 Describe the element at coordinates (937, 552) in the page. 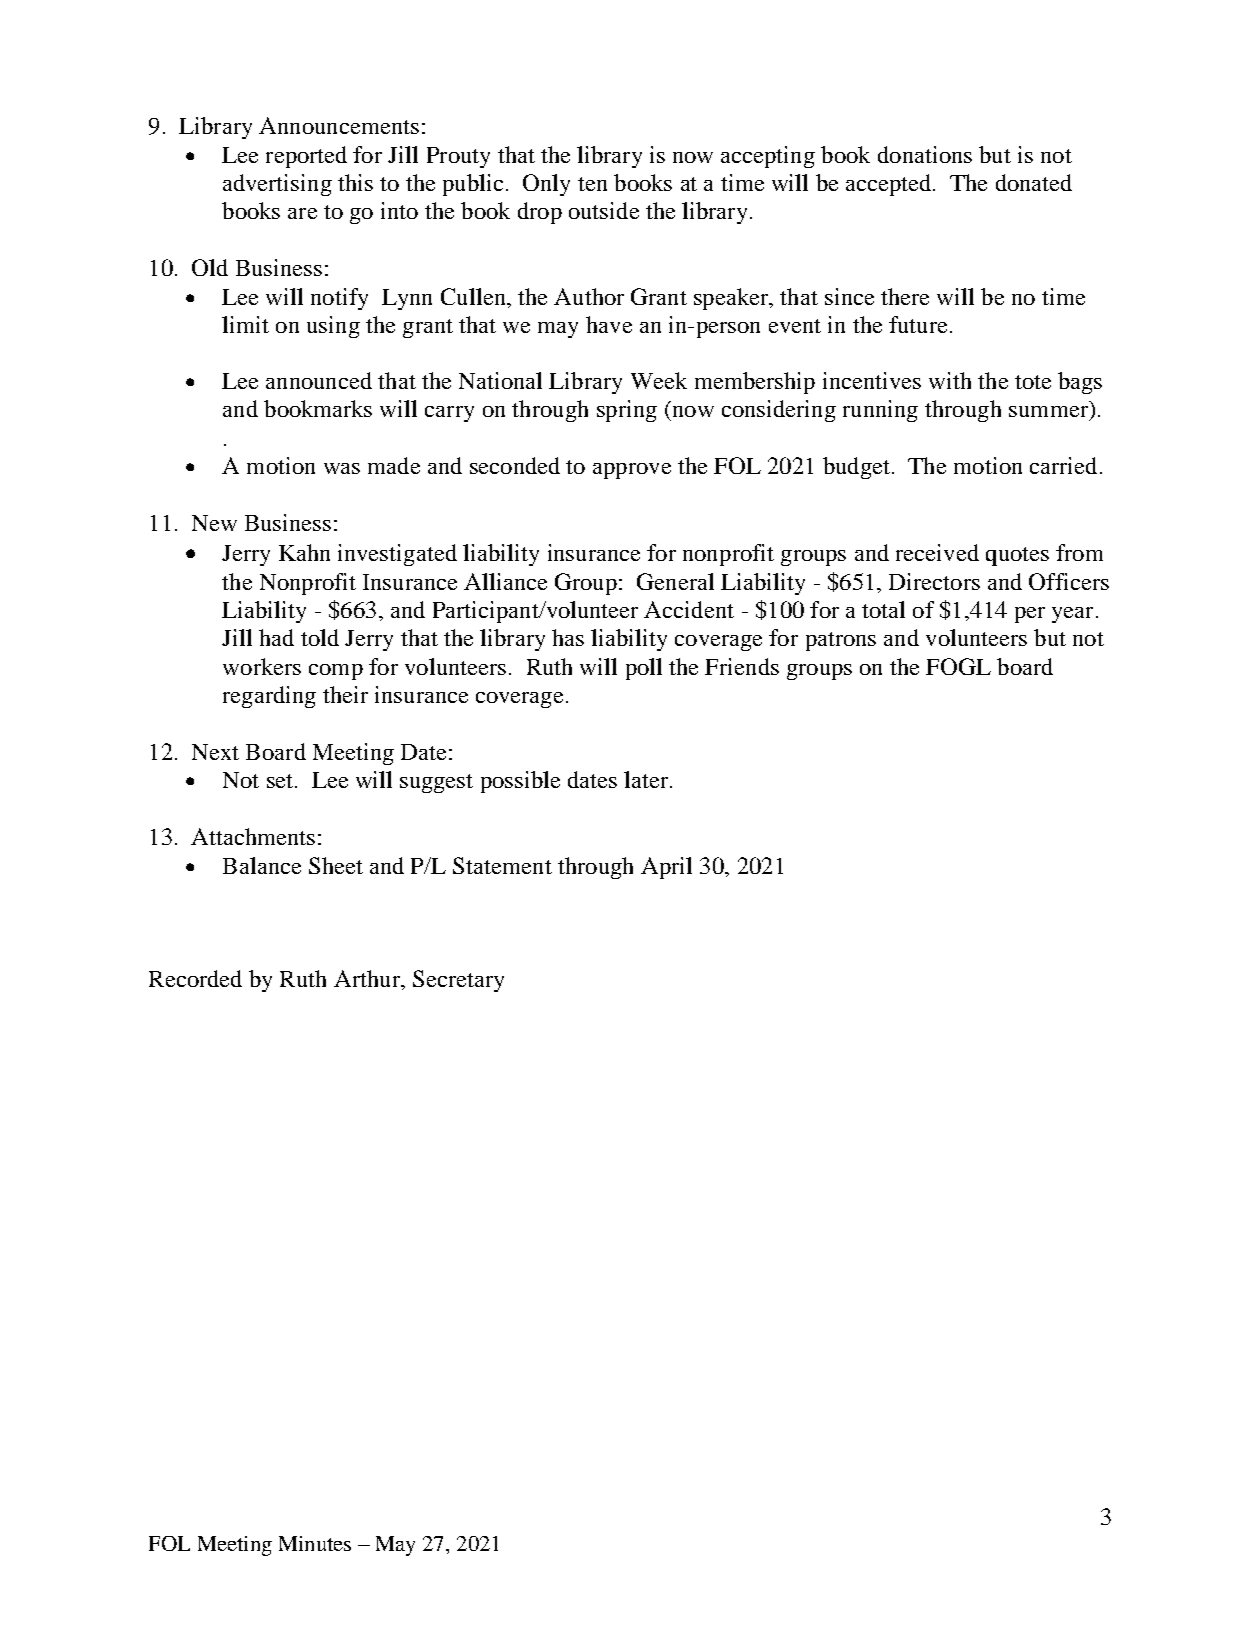

I see `received` at that location.
